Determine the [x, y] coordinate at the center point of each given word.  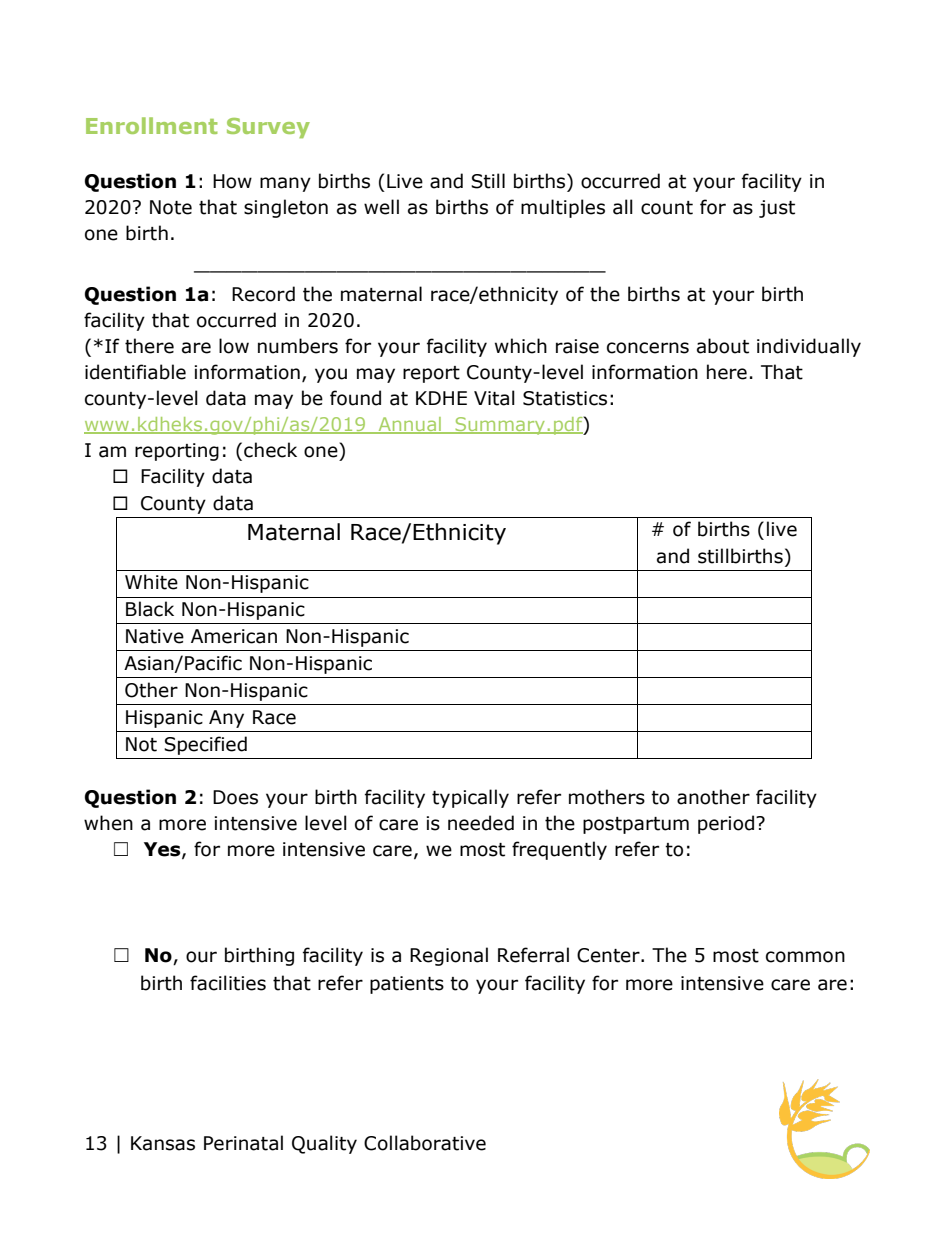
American [234, 636]
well [381, 207]
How [232, 181]
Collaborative [425, 1143]
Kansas [163, 1143]
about [723, 346]
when [108, 823]
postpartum [636, 825]
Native [155, 636]
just [777, 209]
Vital [494, 398]
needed [481, 823]
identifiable [135, 372]
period [726, 824]
